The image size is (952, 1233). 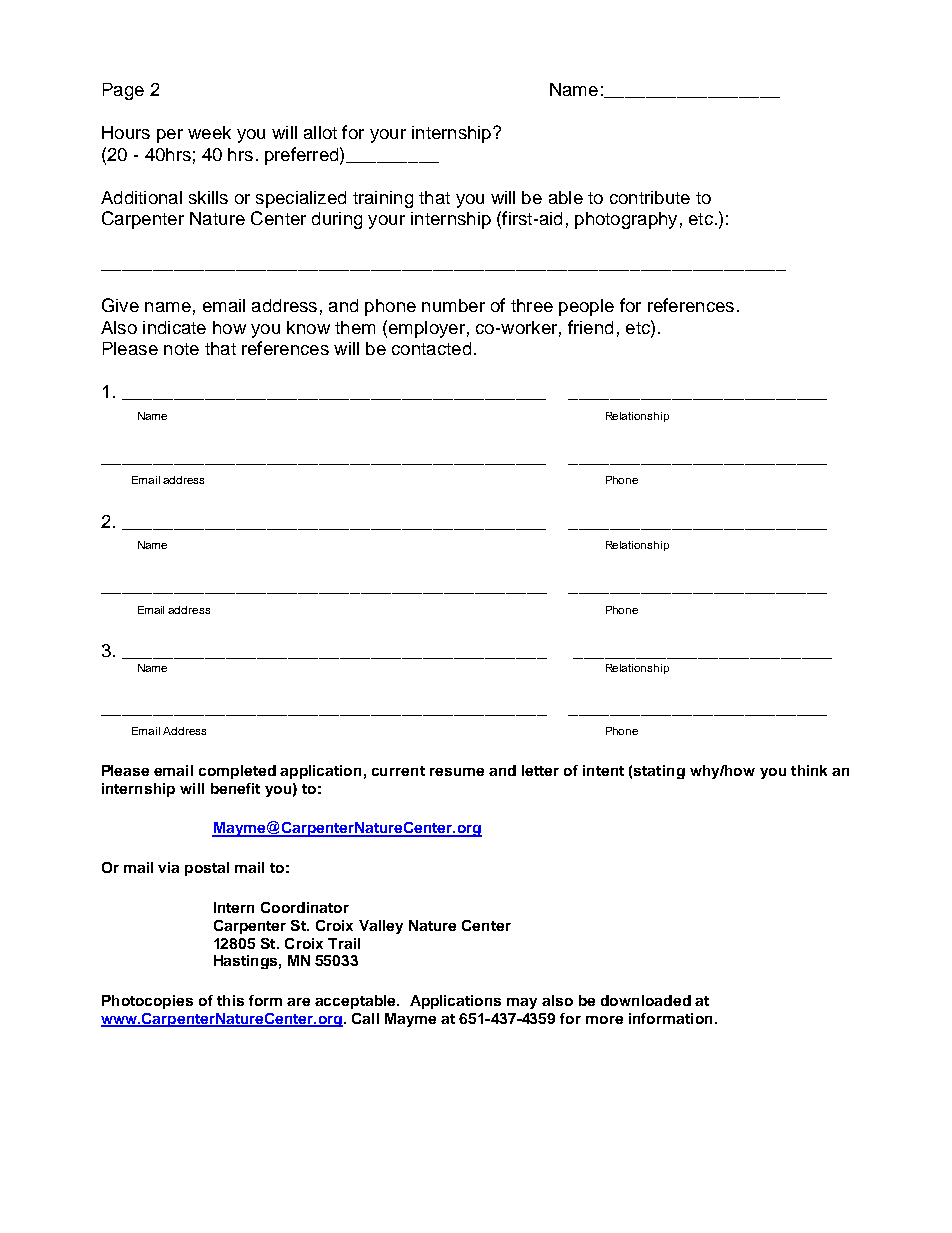 What do you see at coordinates (431, 348) in the screenshot?
I see `contacted` at bounding box center [431, 348].
